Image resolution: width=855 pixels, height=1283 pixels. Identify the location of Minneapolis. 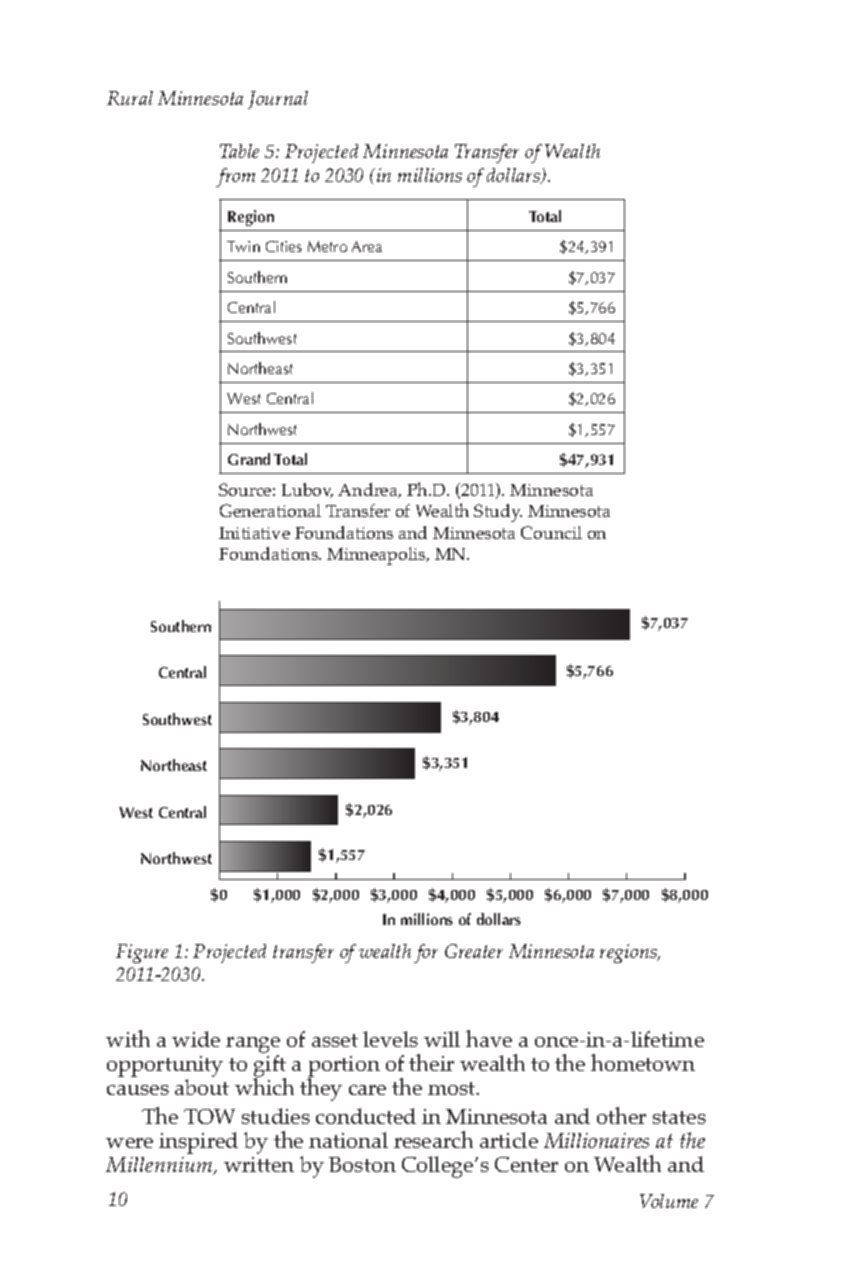
(377, 556).
